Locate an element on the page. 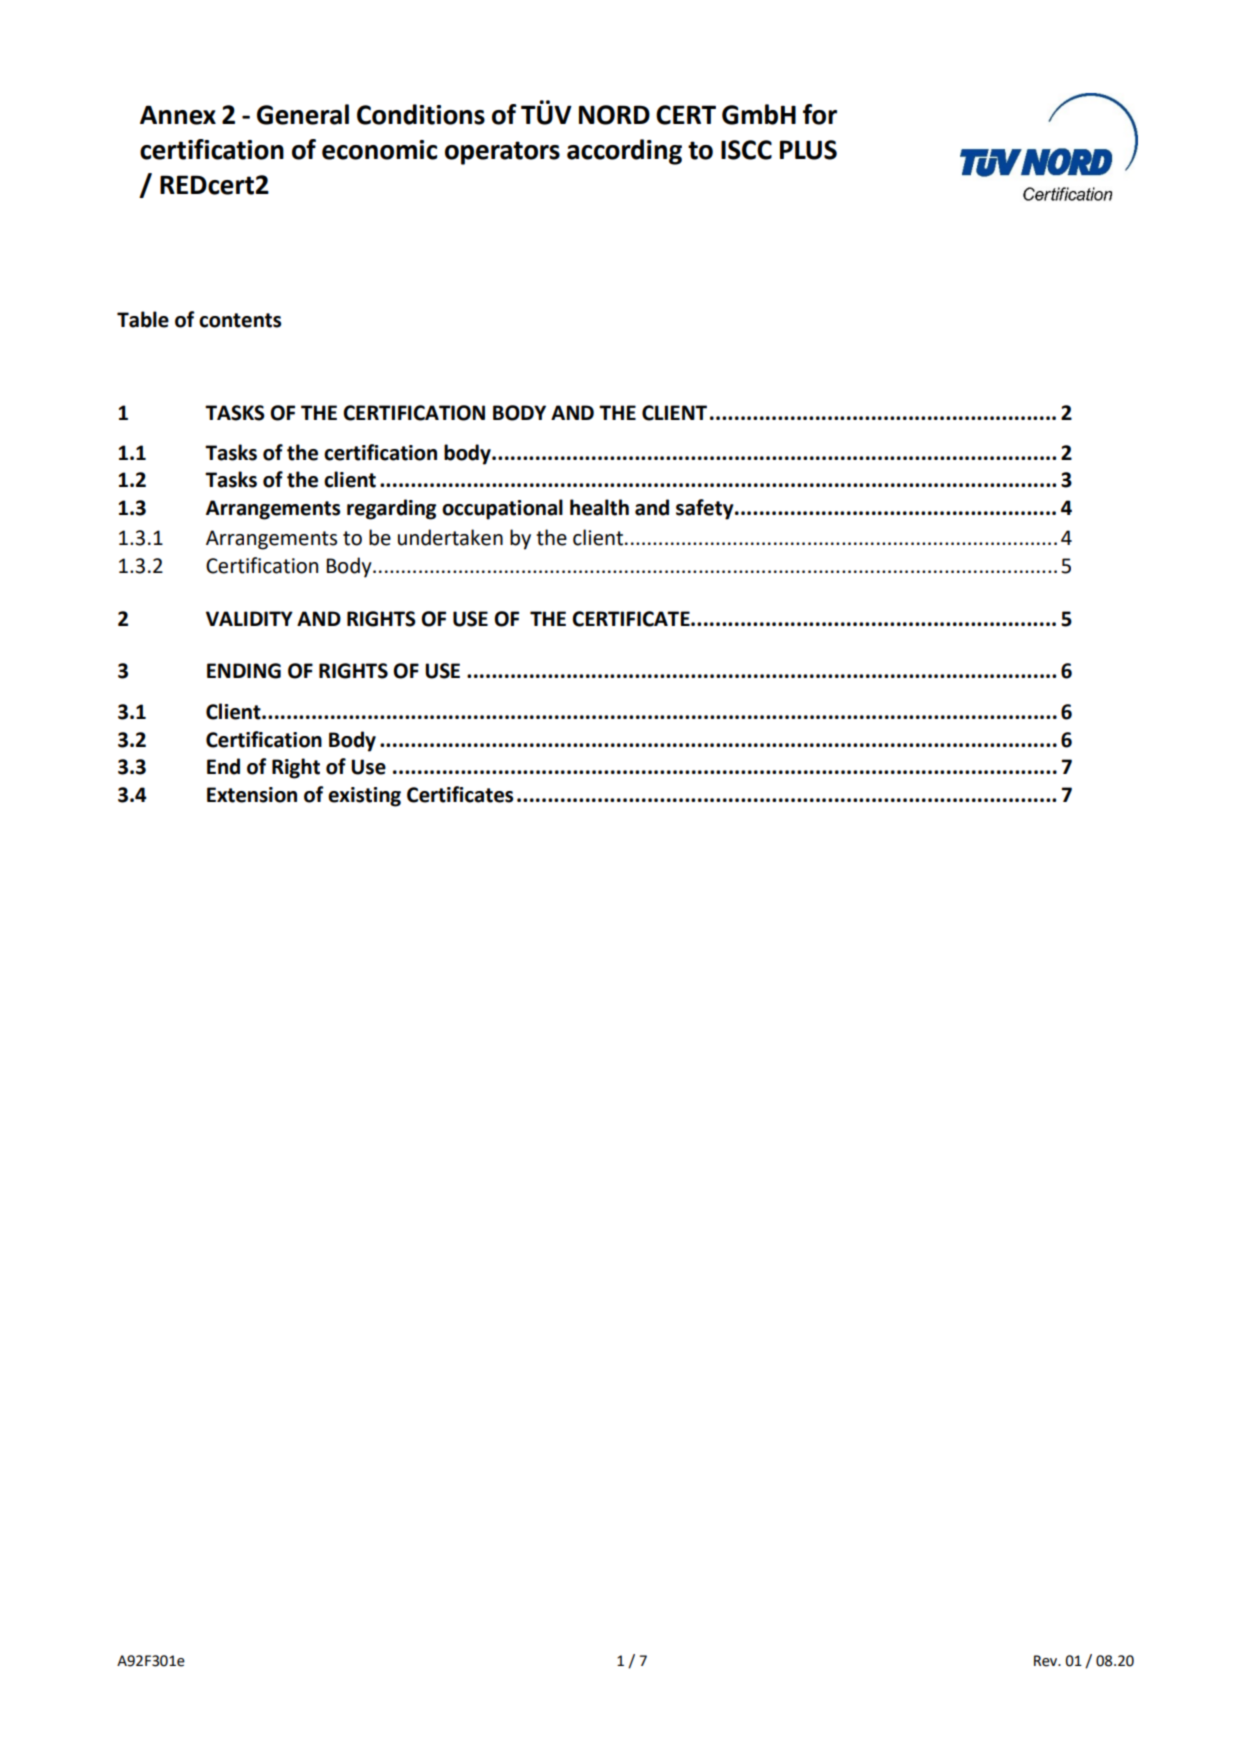  according is located at coordinates (624, 152).
